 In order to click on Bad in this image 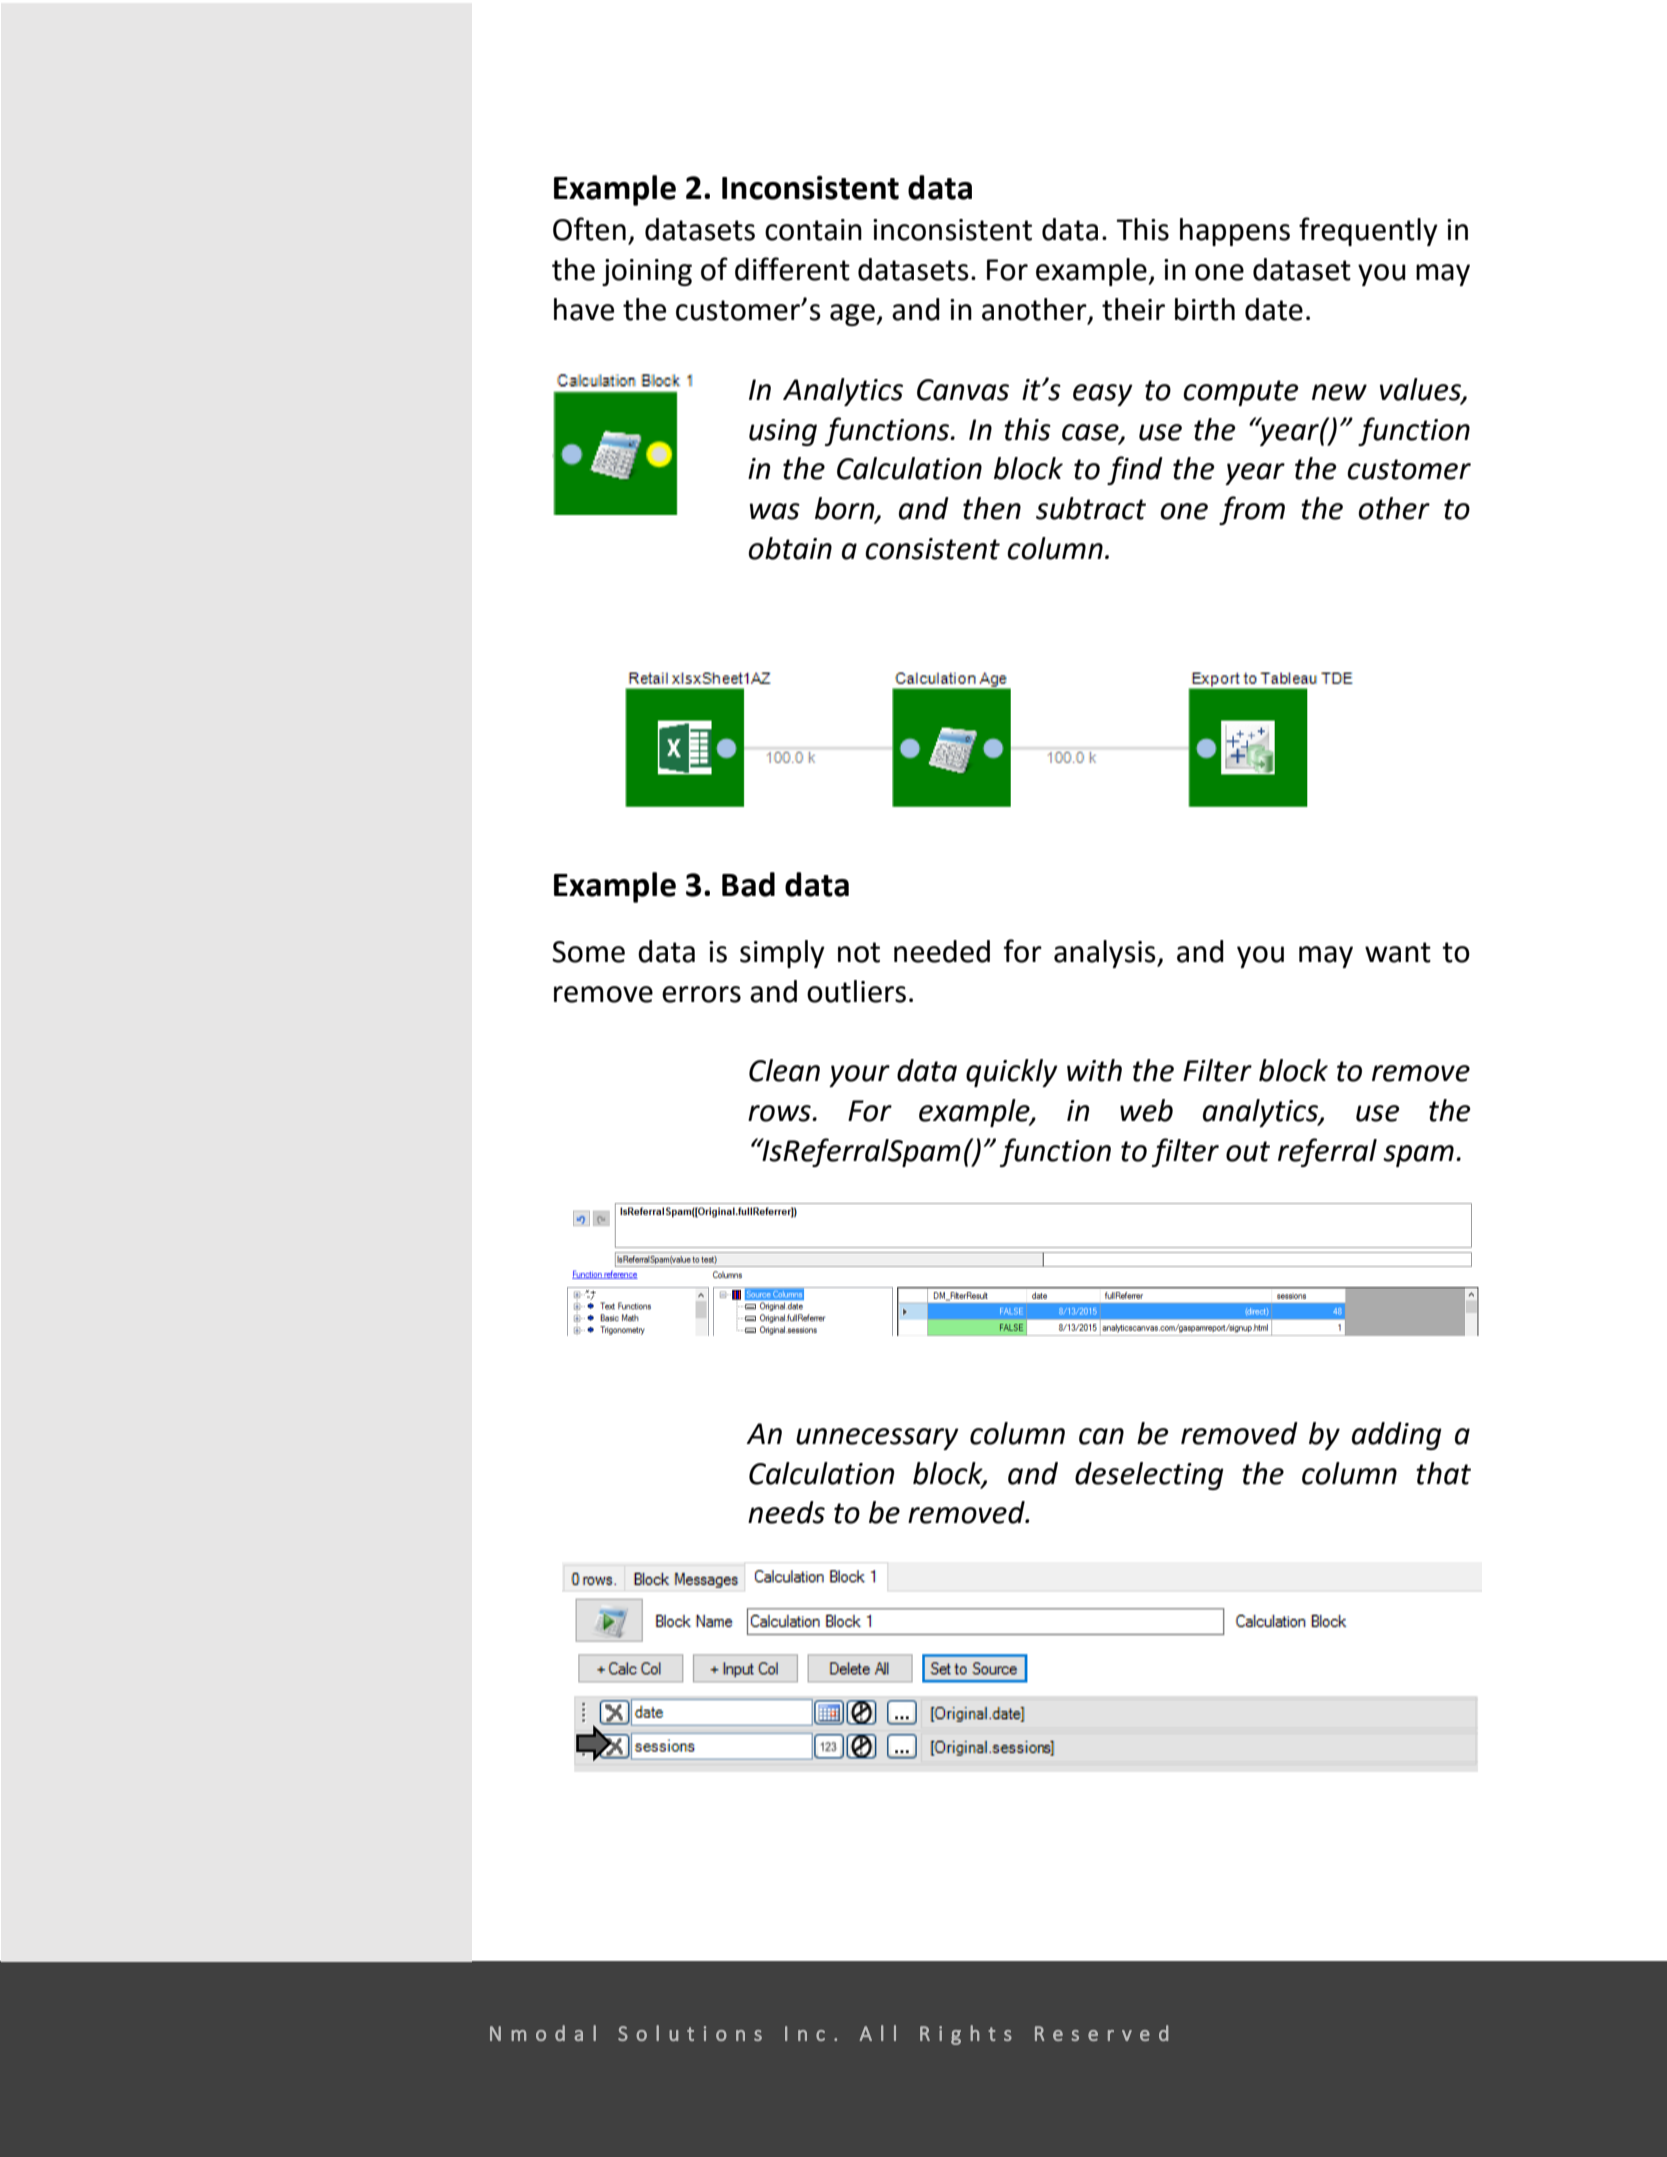, I will do `click(748, 884)`.
